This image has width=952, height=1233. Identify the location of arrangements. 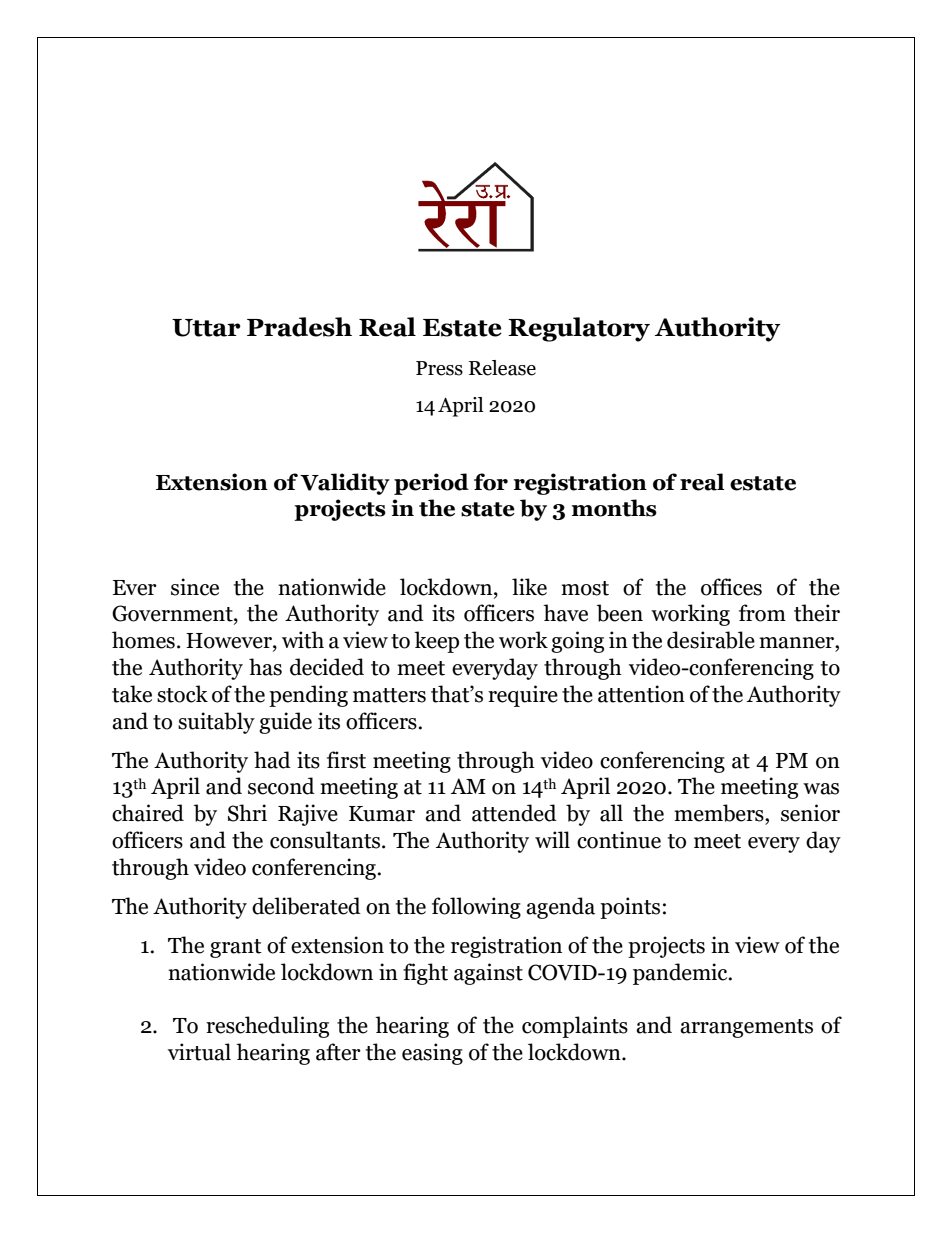
(746, 1028).
